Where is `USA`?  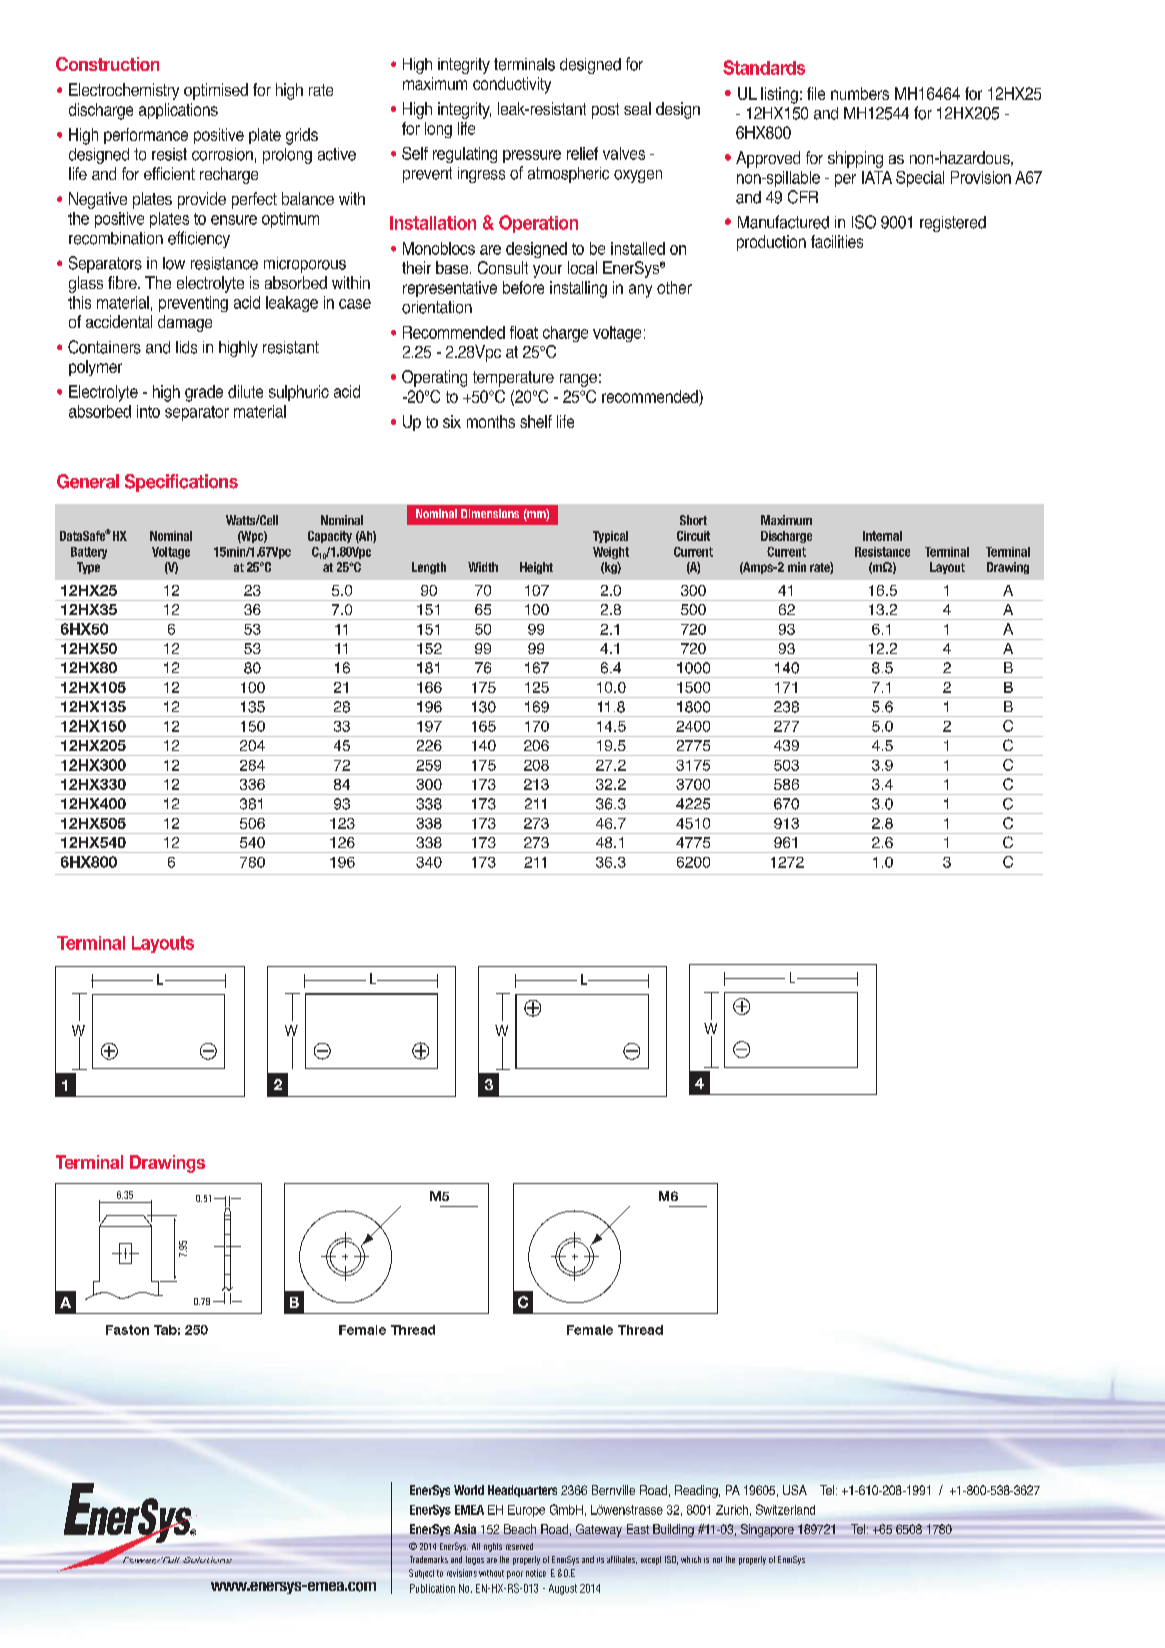
USA is located at coordinates (795, 1490).
